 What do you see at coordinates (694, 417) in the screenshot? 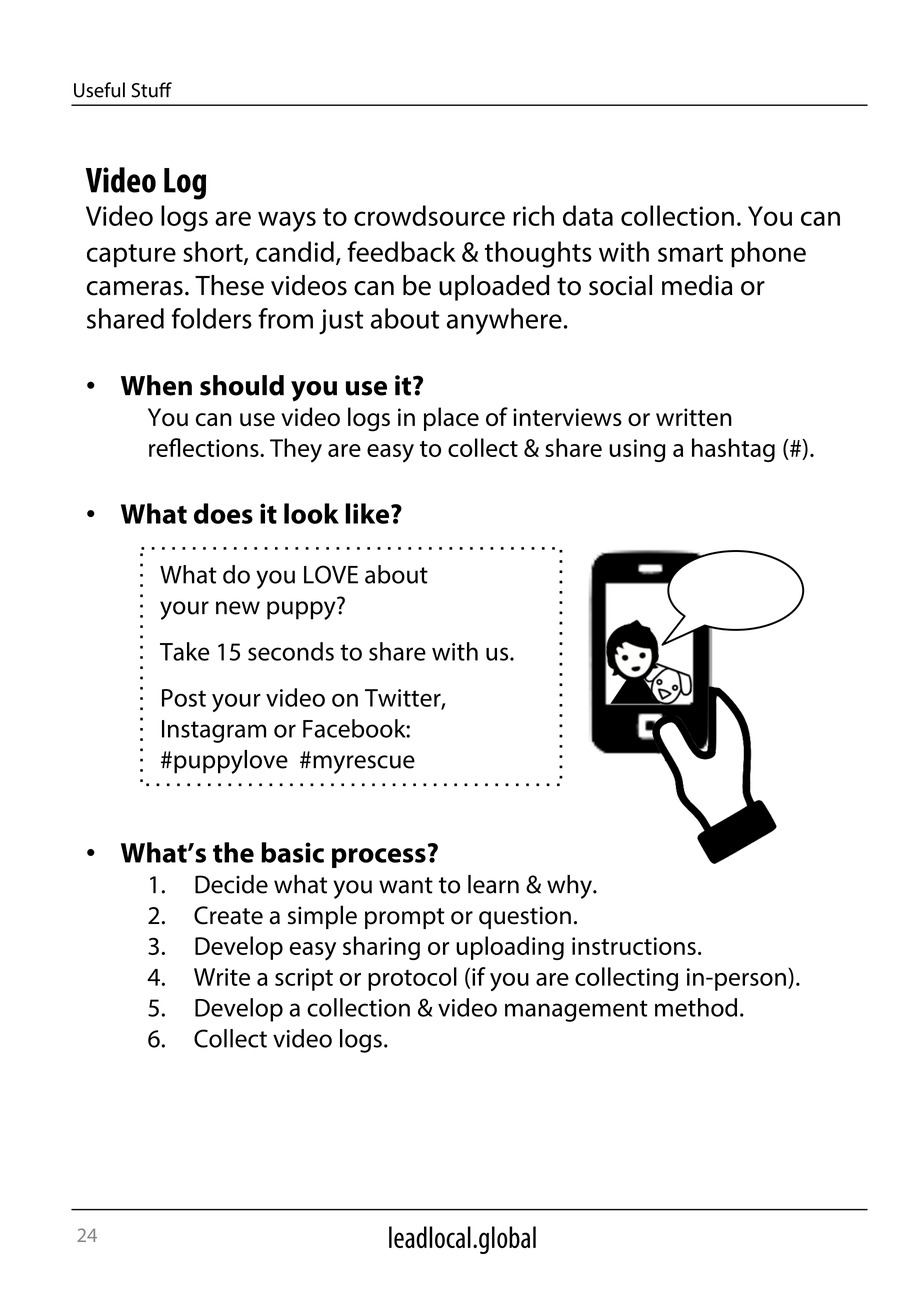
I see `written` at bounding box center [694, 417].
